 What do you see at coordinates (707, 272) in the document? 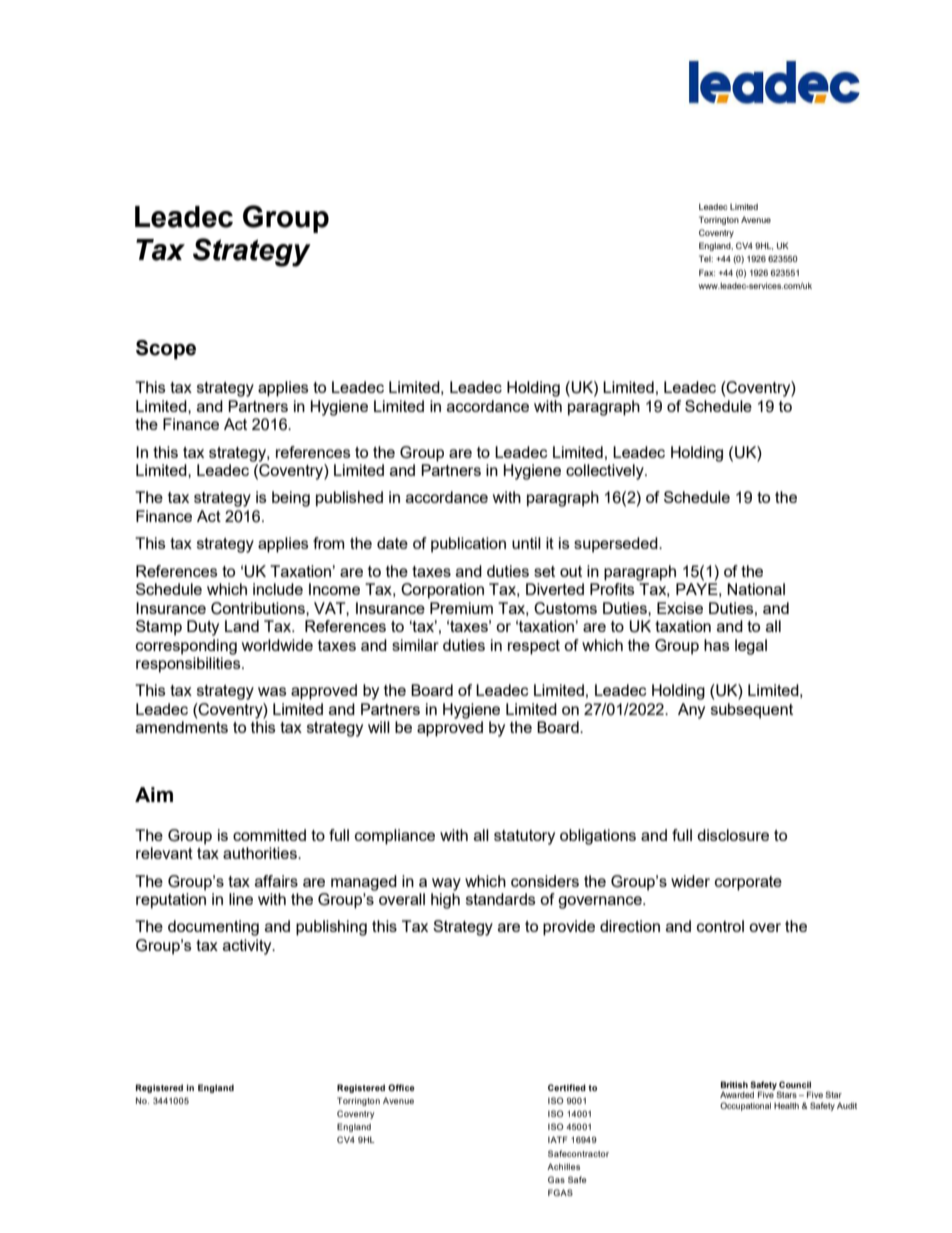
I see `Fax` at bounding box center [707, 272].
